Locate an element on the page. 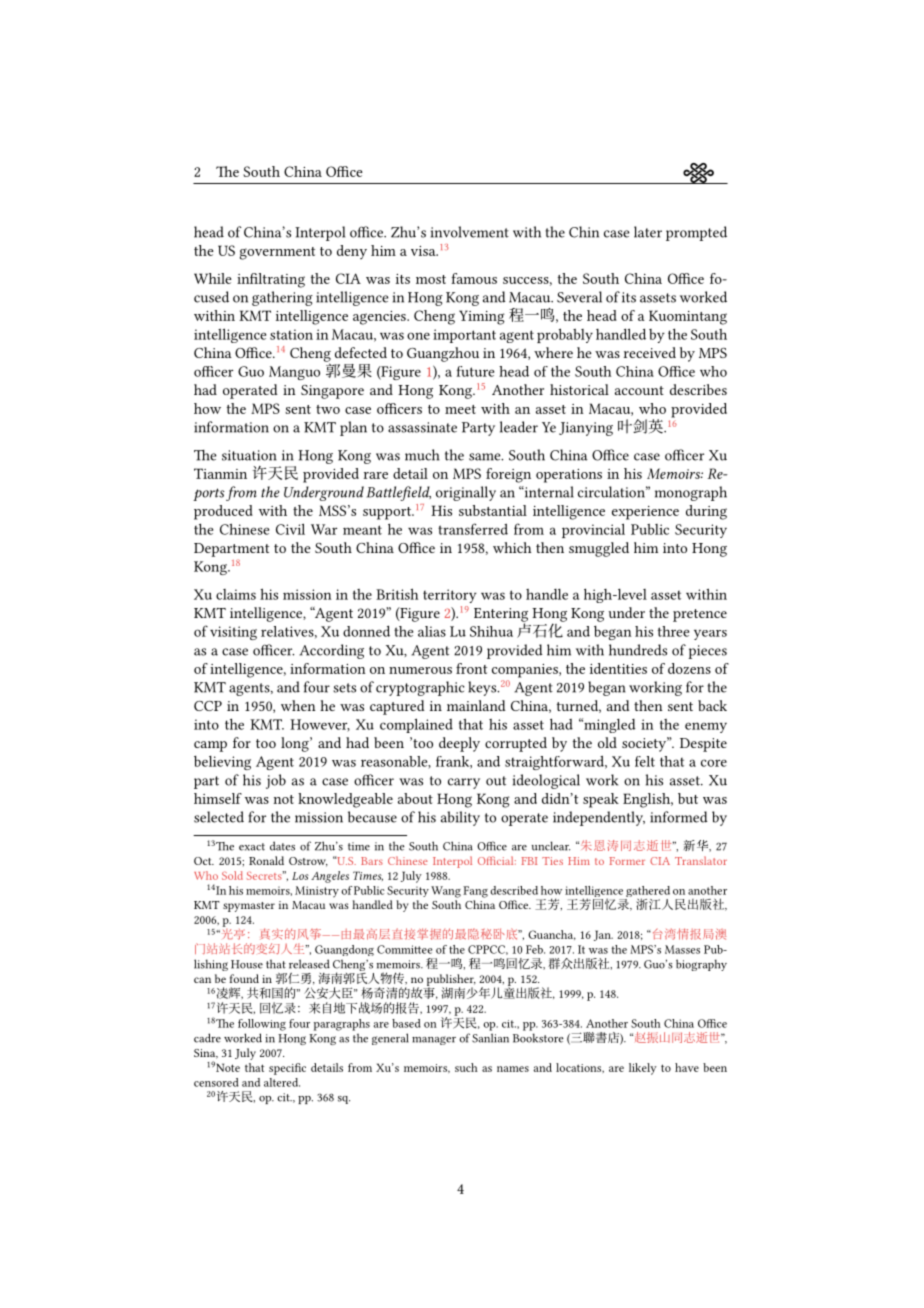 The height and width of the image is (1308, 924). job is located at coordinates (276, 781).
